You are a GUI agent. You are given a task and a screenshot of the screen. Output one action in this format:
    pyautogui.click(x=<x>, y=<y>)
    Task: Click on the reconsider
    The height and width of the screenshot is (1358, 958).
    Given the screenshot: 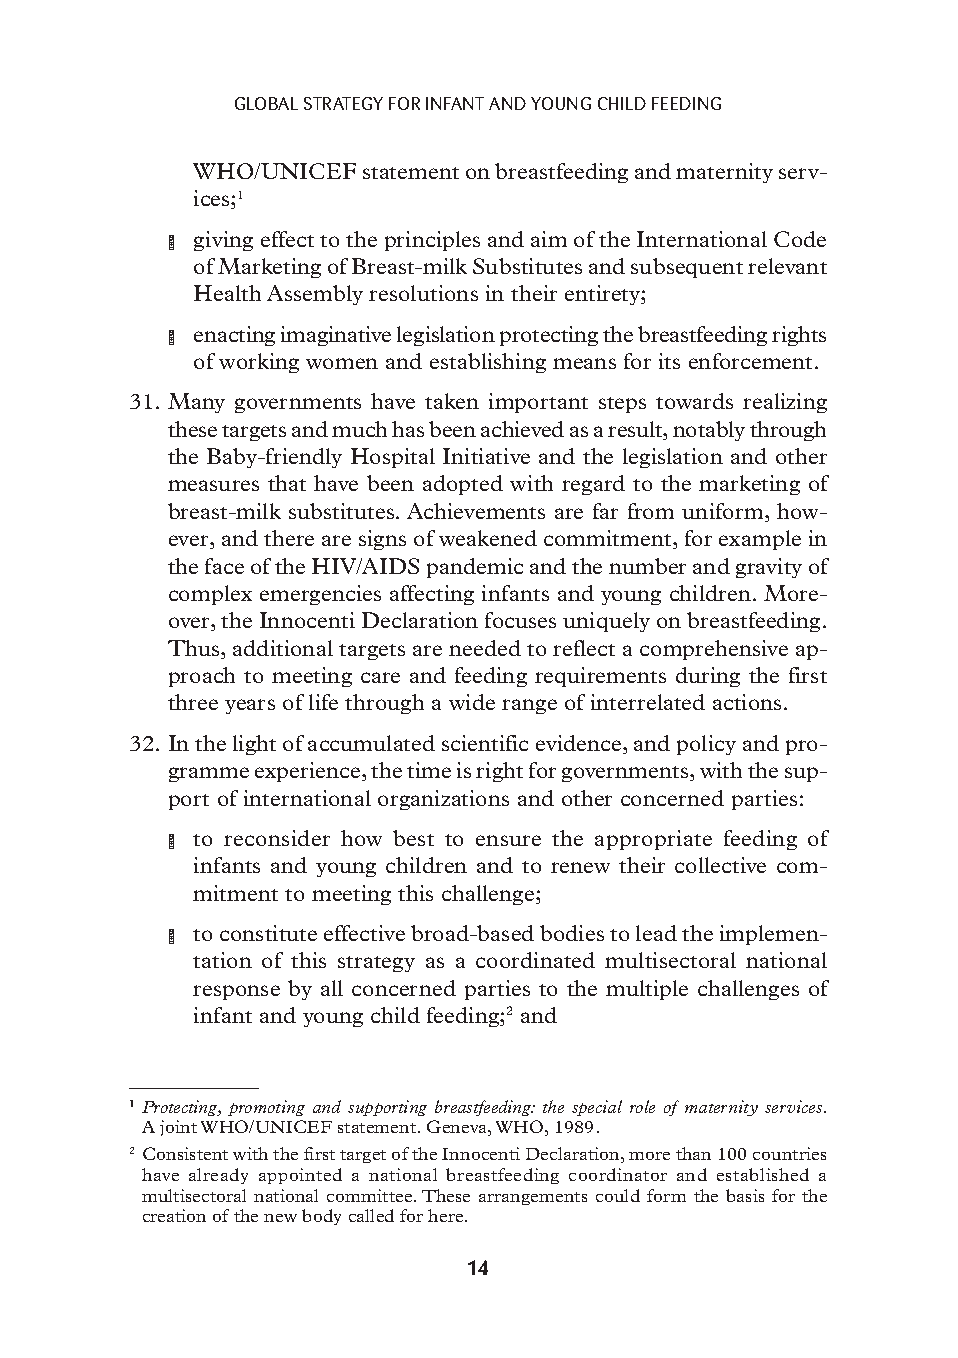 What is the action you would take?
    pyautogui.click(x=277, y=838)
